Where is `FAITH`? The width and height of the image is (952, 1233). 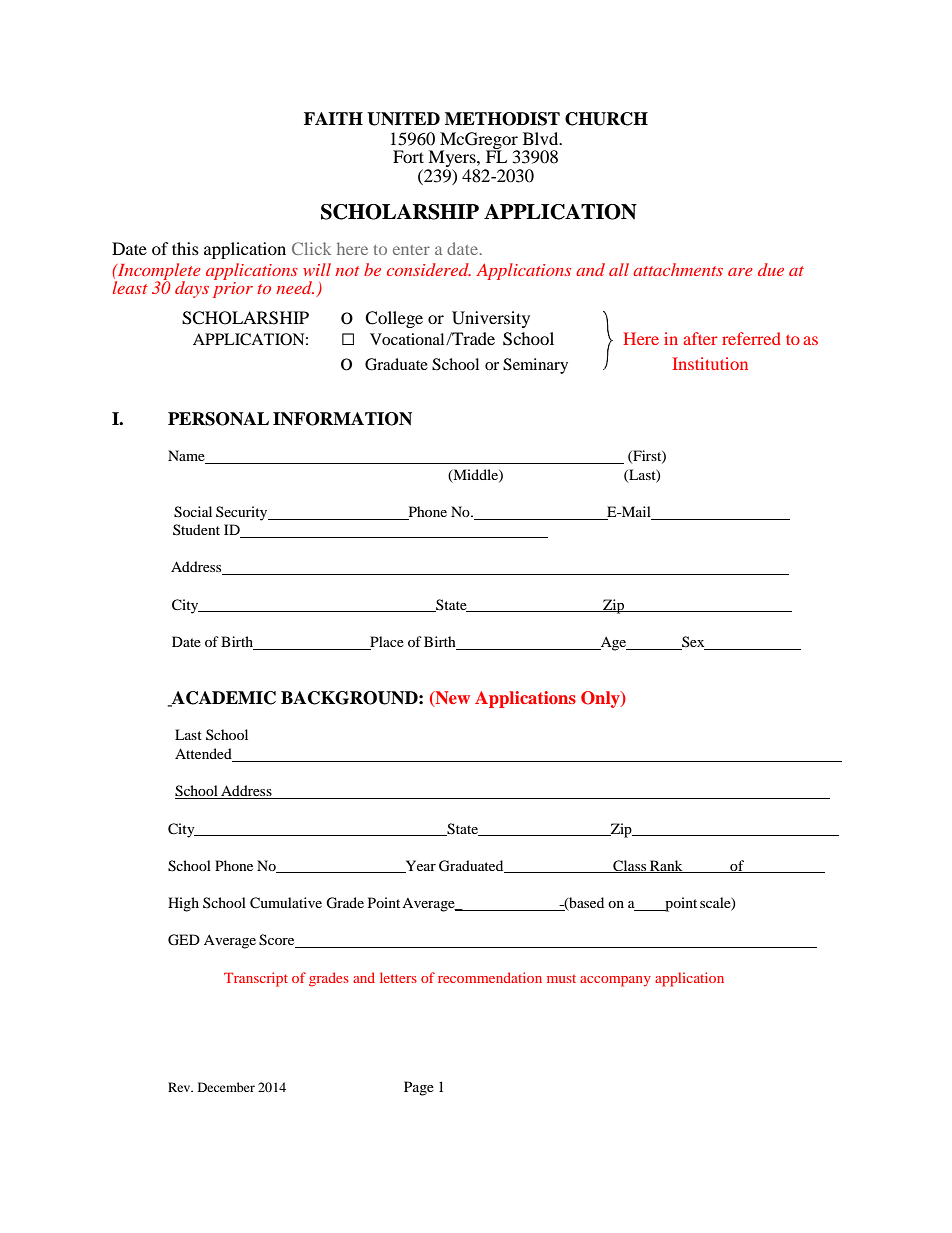 FAITH is located at coordinates (333, 118).
